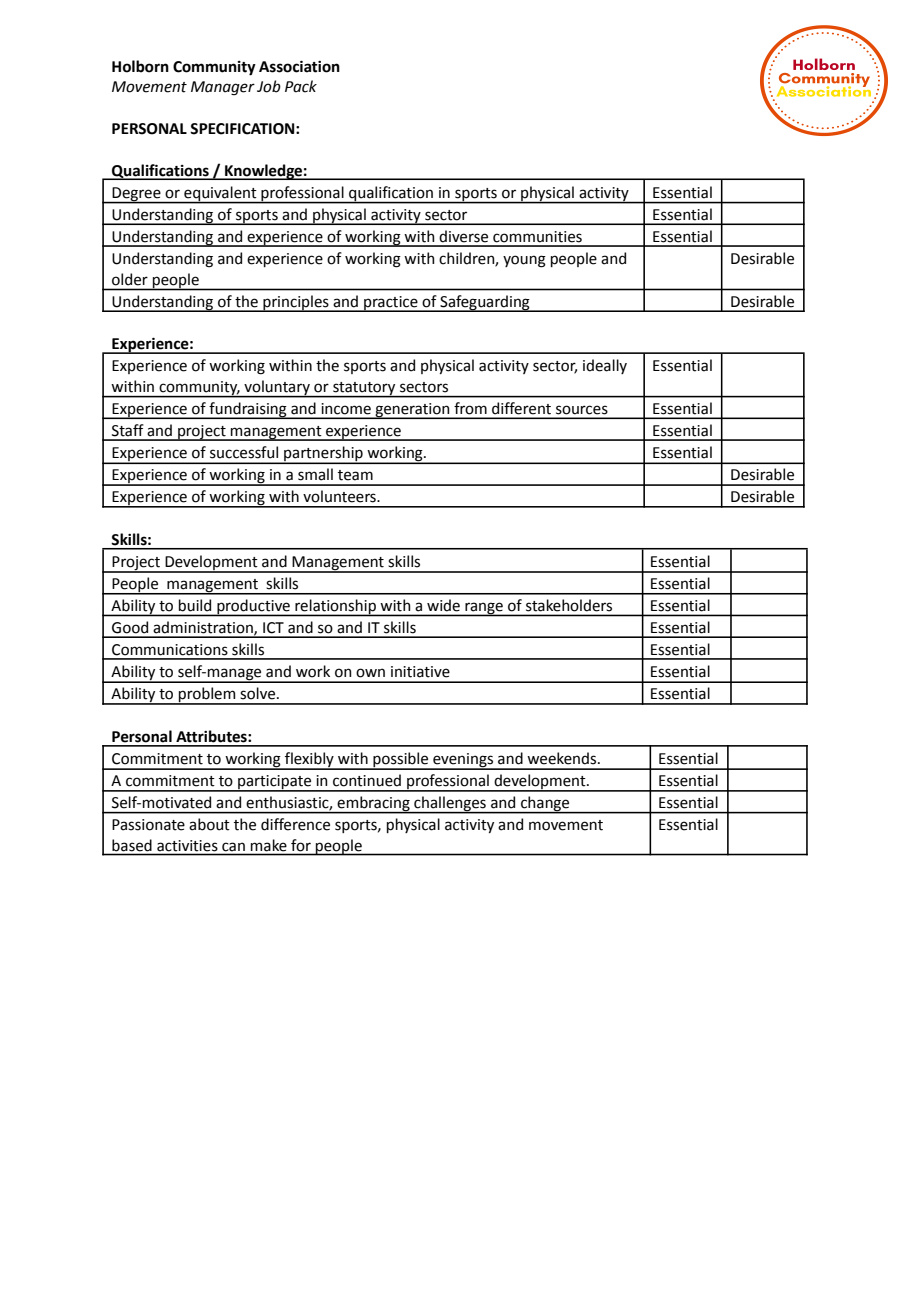  I want to click on about, so click(209, 824).
